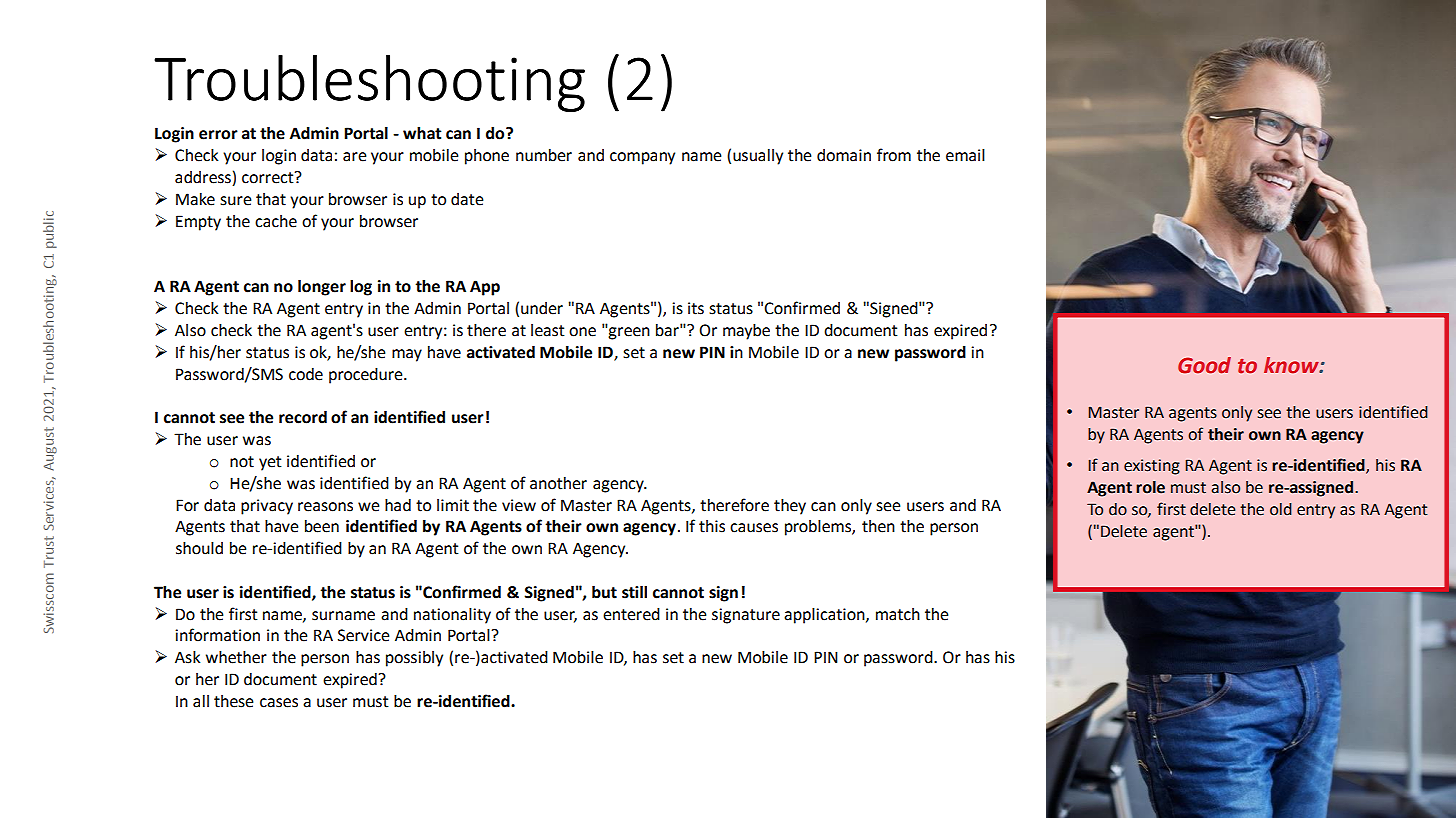  I want to click on existing, so click(1152, 467).
